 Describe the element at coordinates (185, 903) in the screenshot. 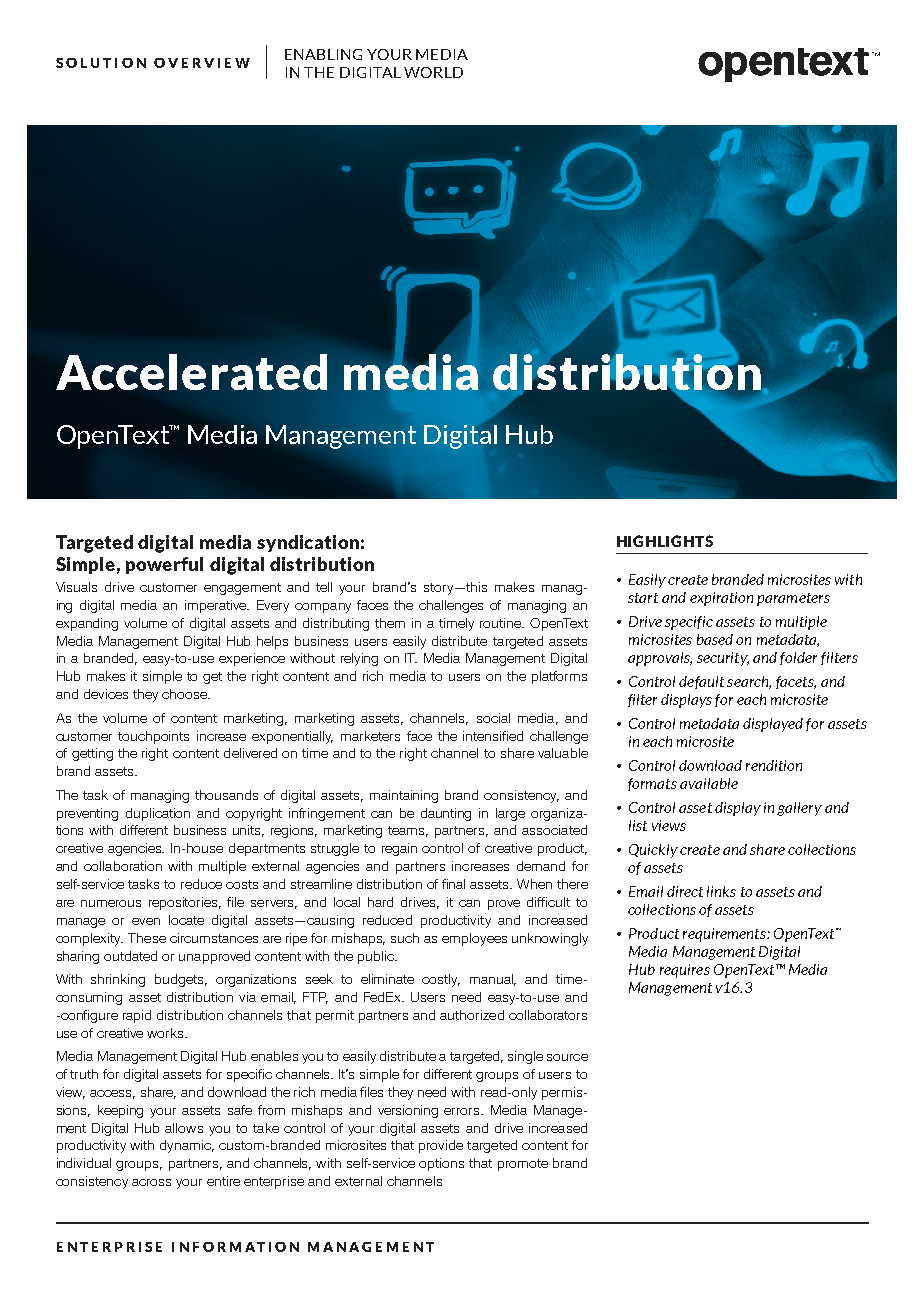

I see `repositories` at that location.
